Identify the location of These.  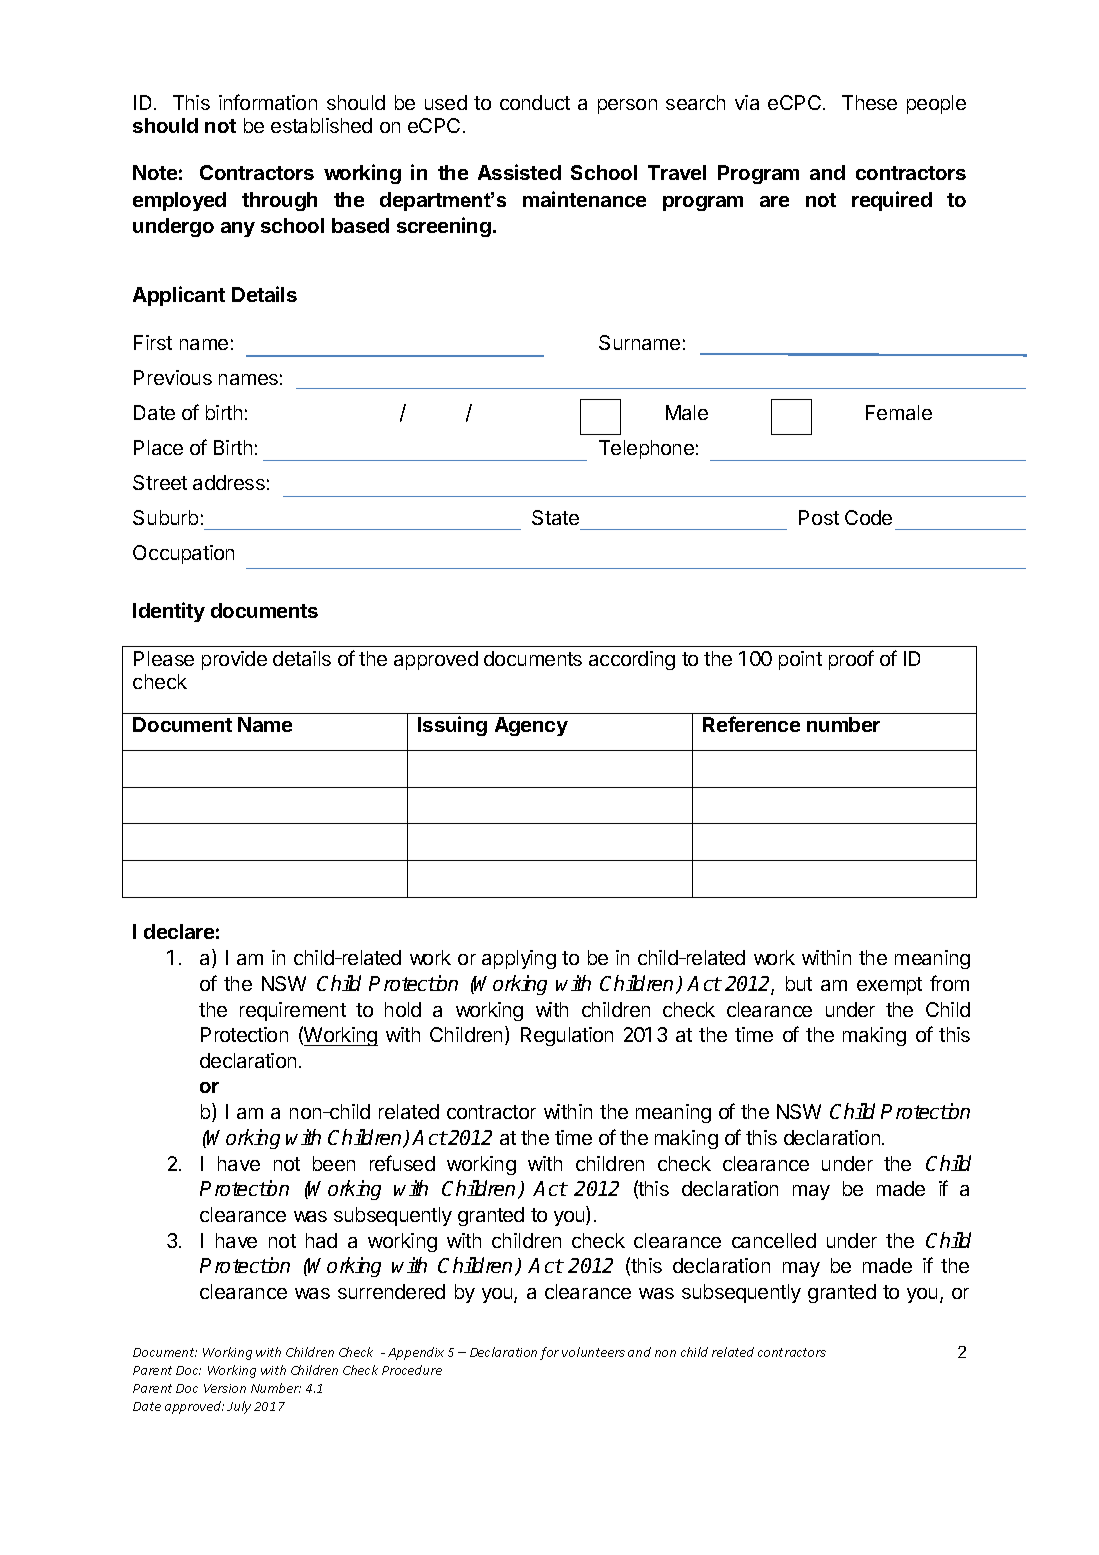
(869, 102).
